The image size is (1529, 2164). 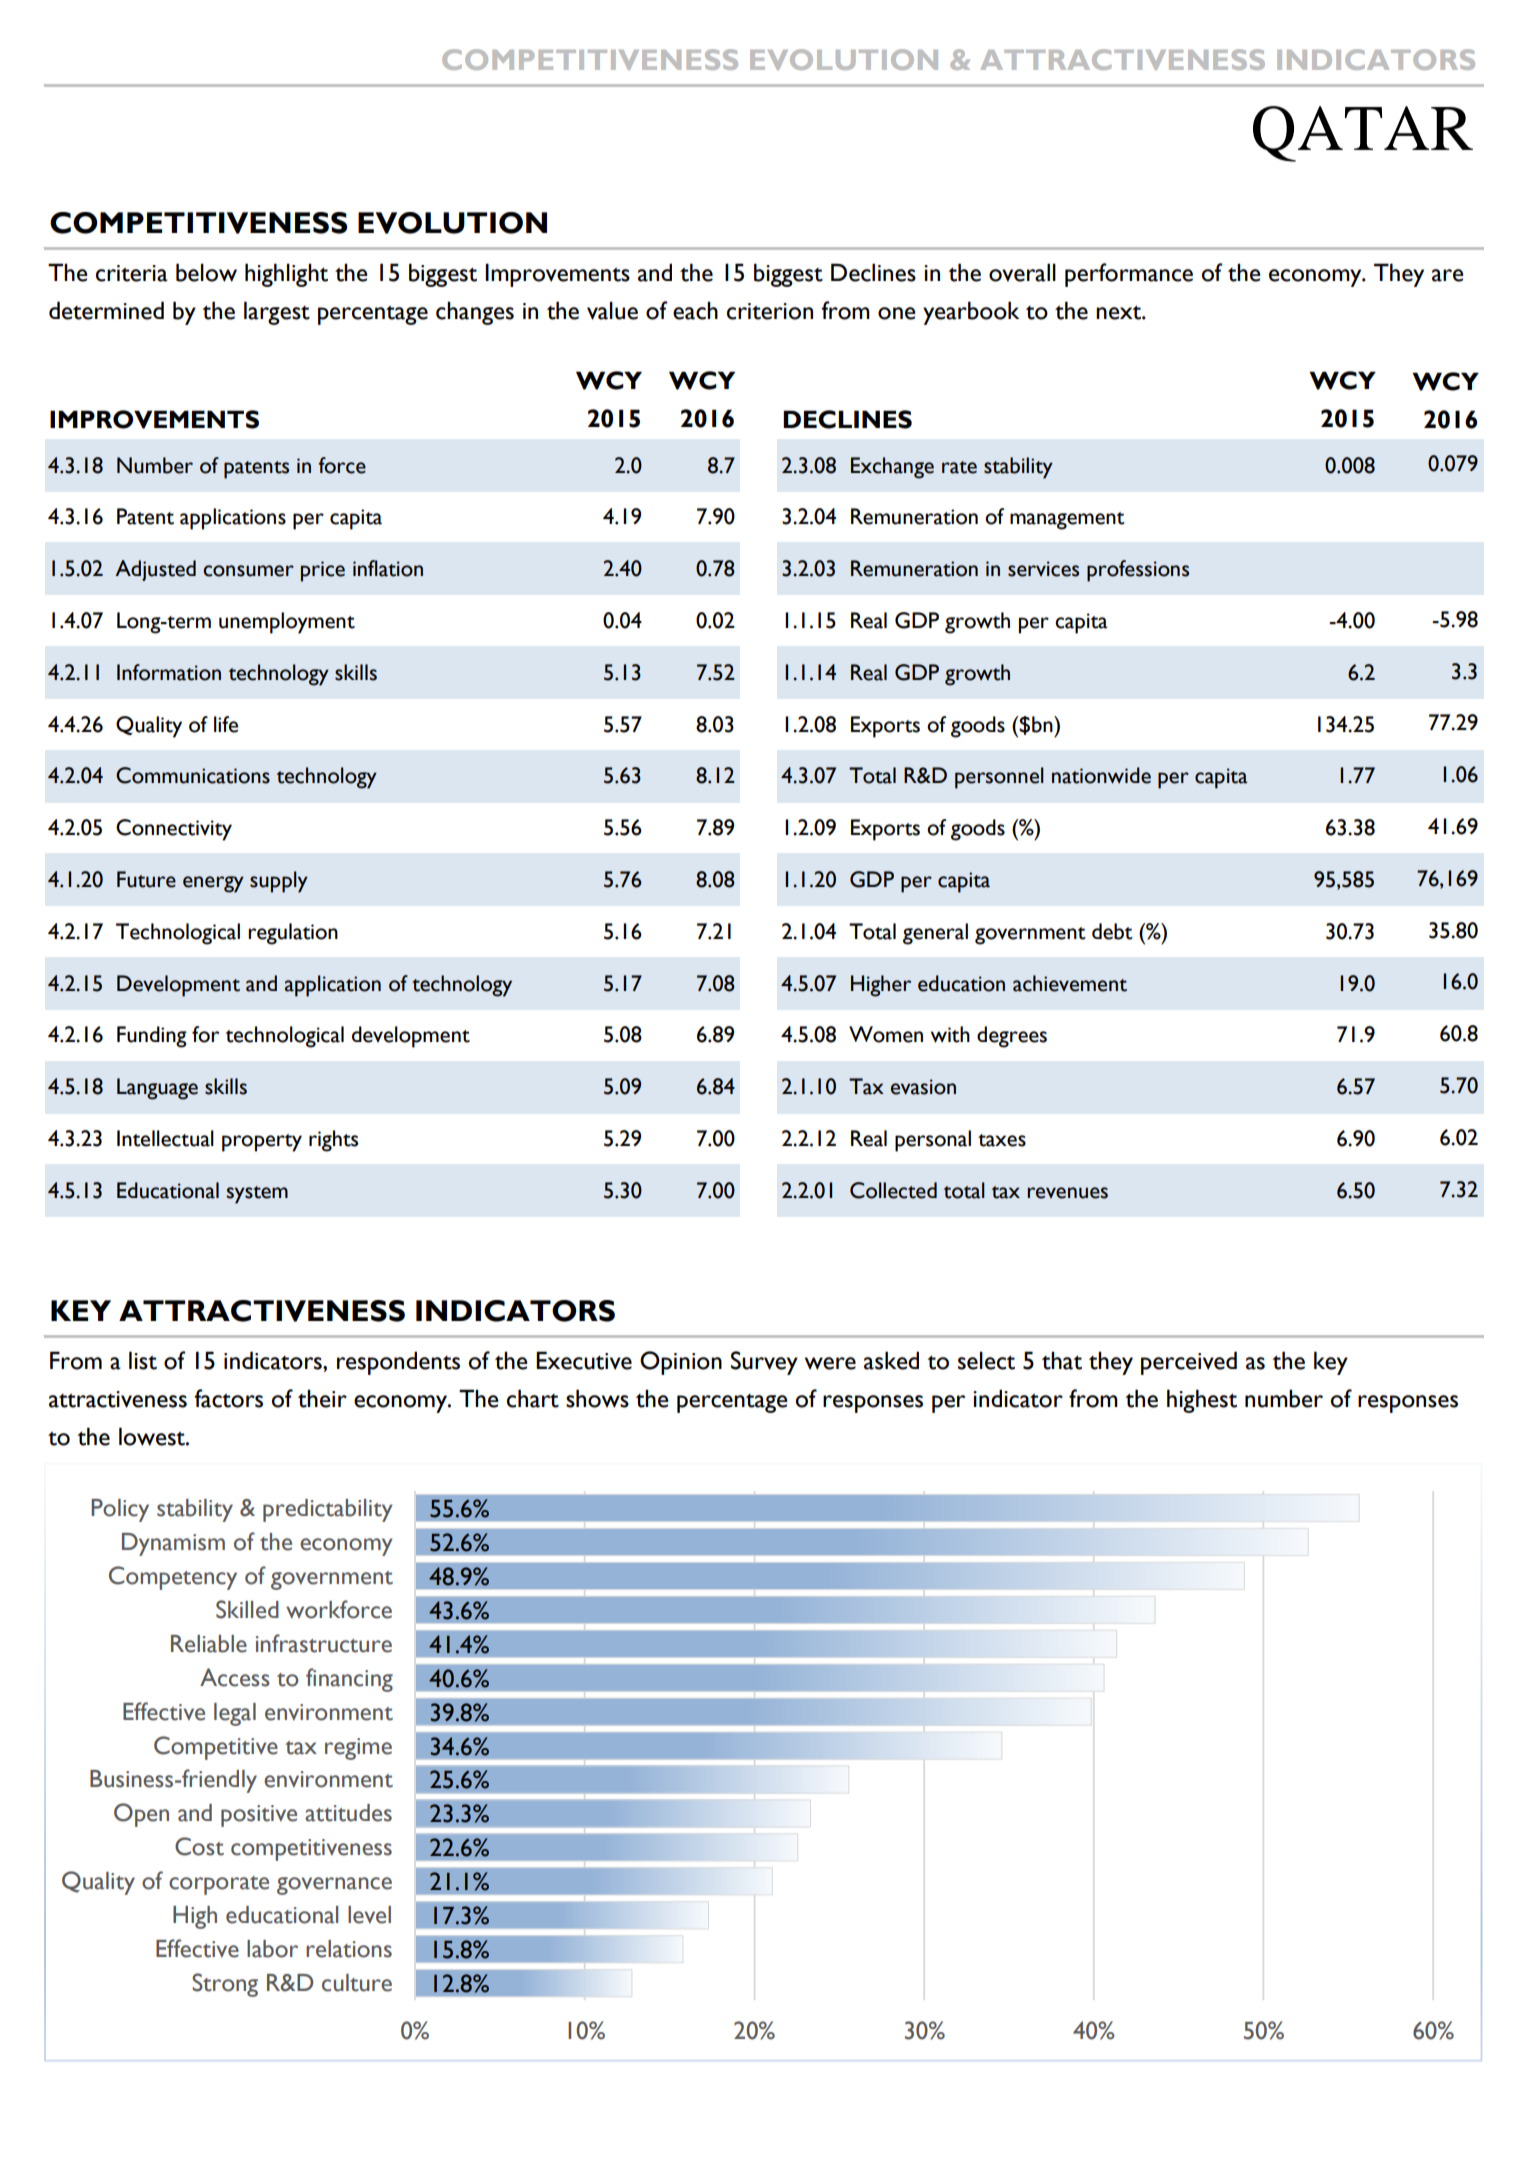 What do you see at coordinates (1112, 931) in the image?
I see `debt` at bounding box center [1112, 931].
